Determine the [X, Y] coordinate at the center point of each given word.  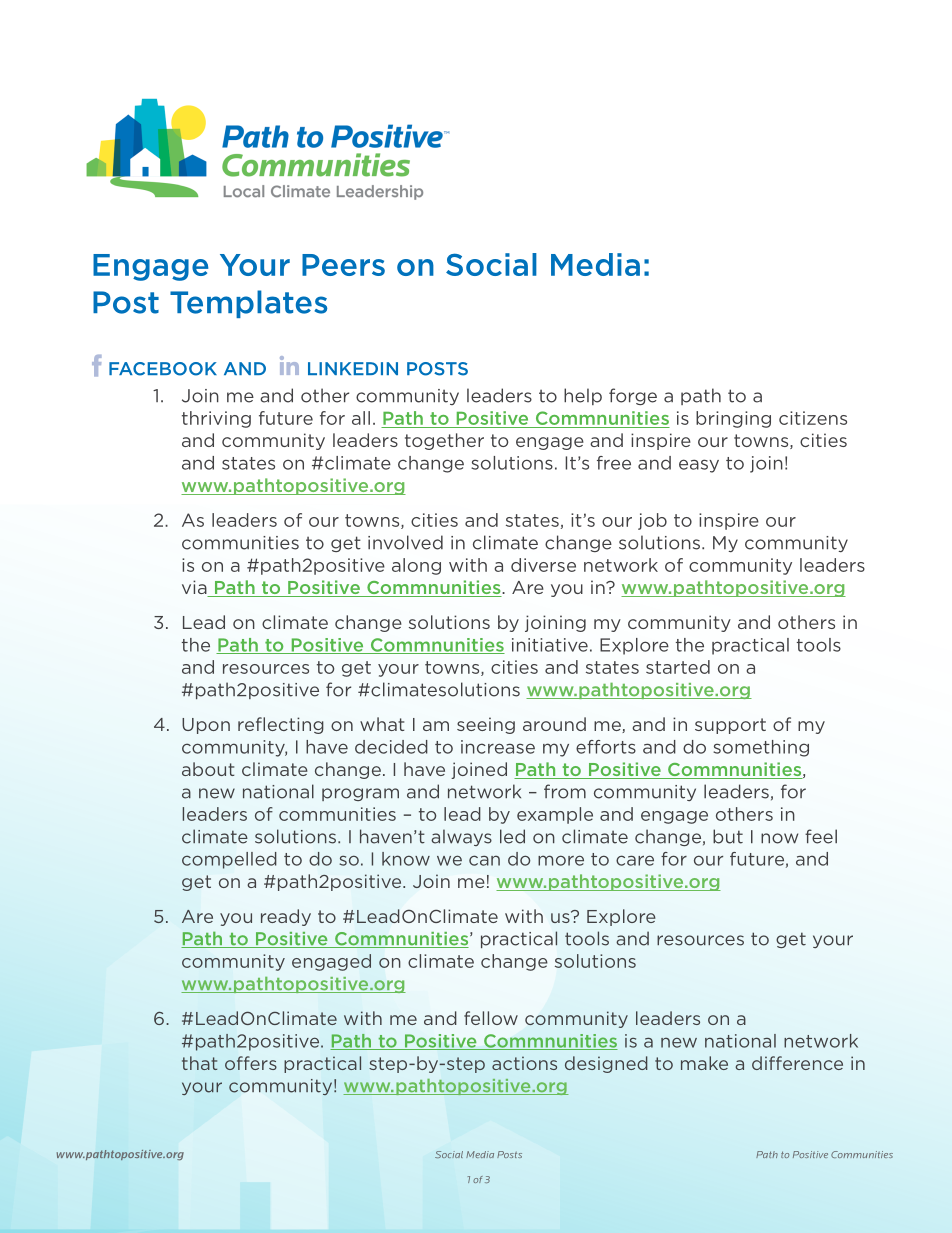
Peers [343, 265]
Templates [248, 304]
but [728, 836]
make [704, 1063]
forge [633, 396]
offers [251, 1063]
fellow [491, 1018]
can [484, 860]
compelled [229, 860]
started [678, 667]
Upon [206, 726]
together [444, 441]
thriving [216, 419]
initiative [550, 645]
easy [699, 466]
